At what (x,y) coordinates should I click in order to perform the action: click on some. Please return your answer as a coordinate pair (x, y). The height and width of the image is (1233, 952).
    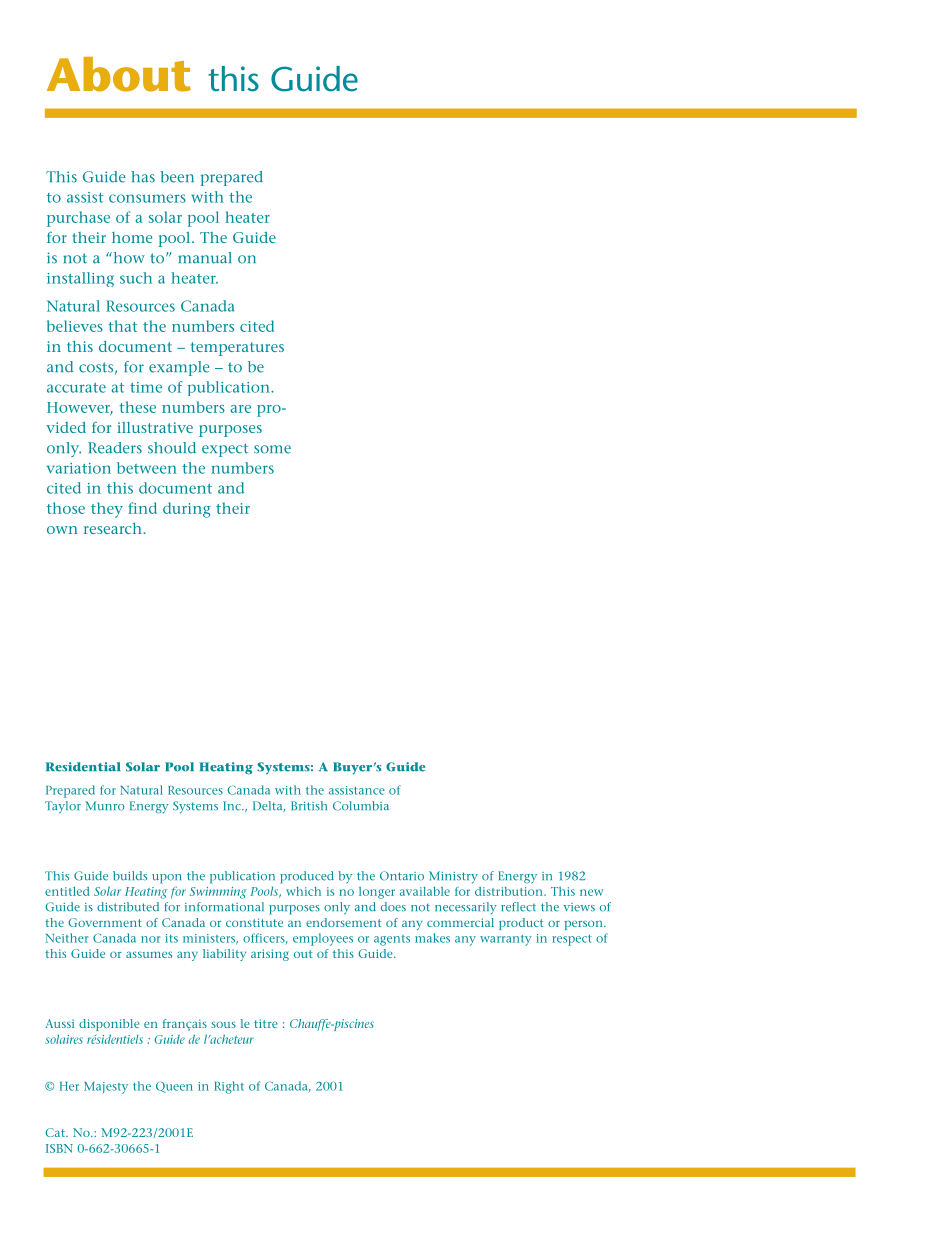
    Looking at the image, I should click on (272, 449).
